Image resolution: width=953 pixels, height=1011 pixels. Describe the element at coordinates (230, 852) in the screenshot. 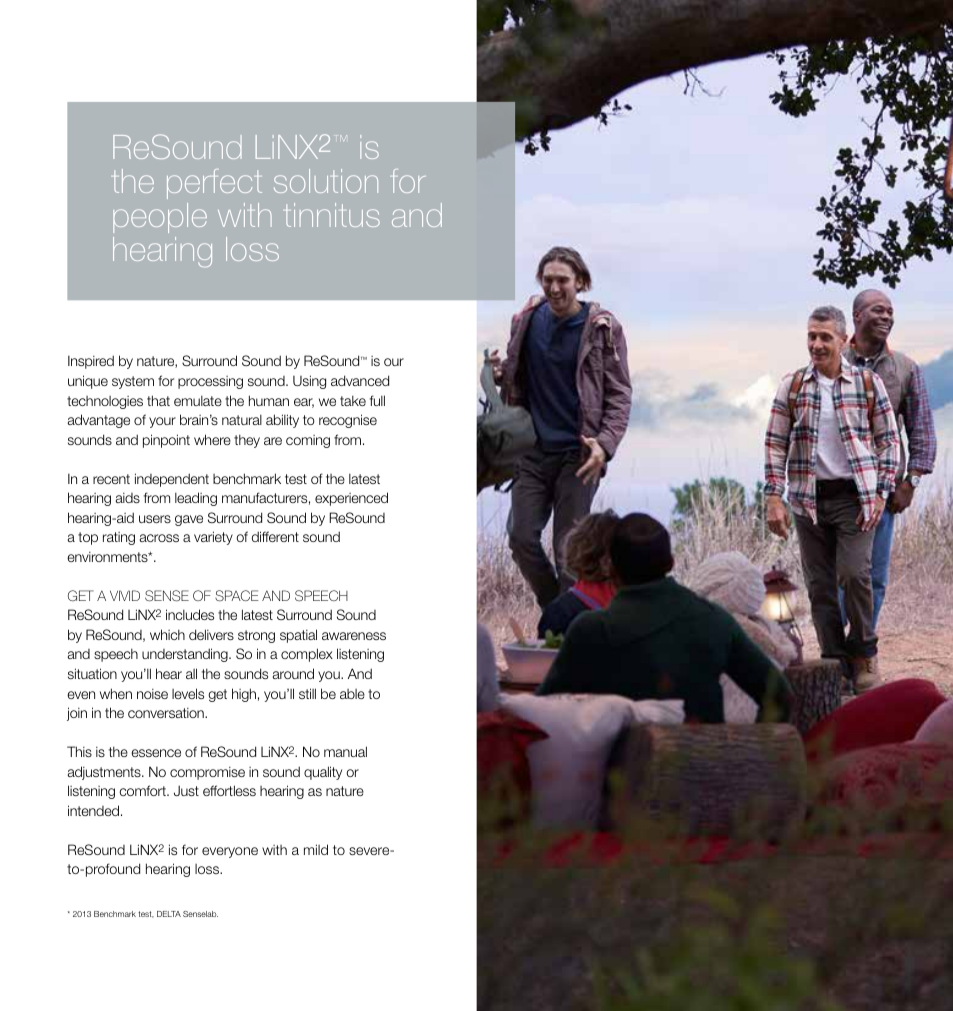

I see `everyone` at that location.
